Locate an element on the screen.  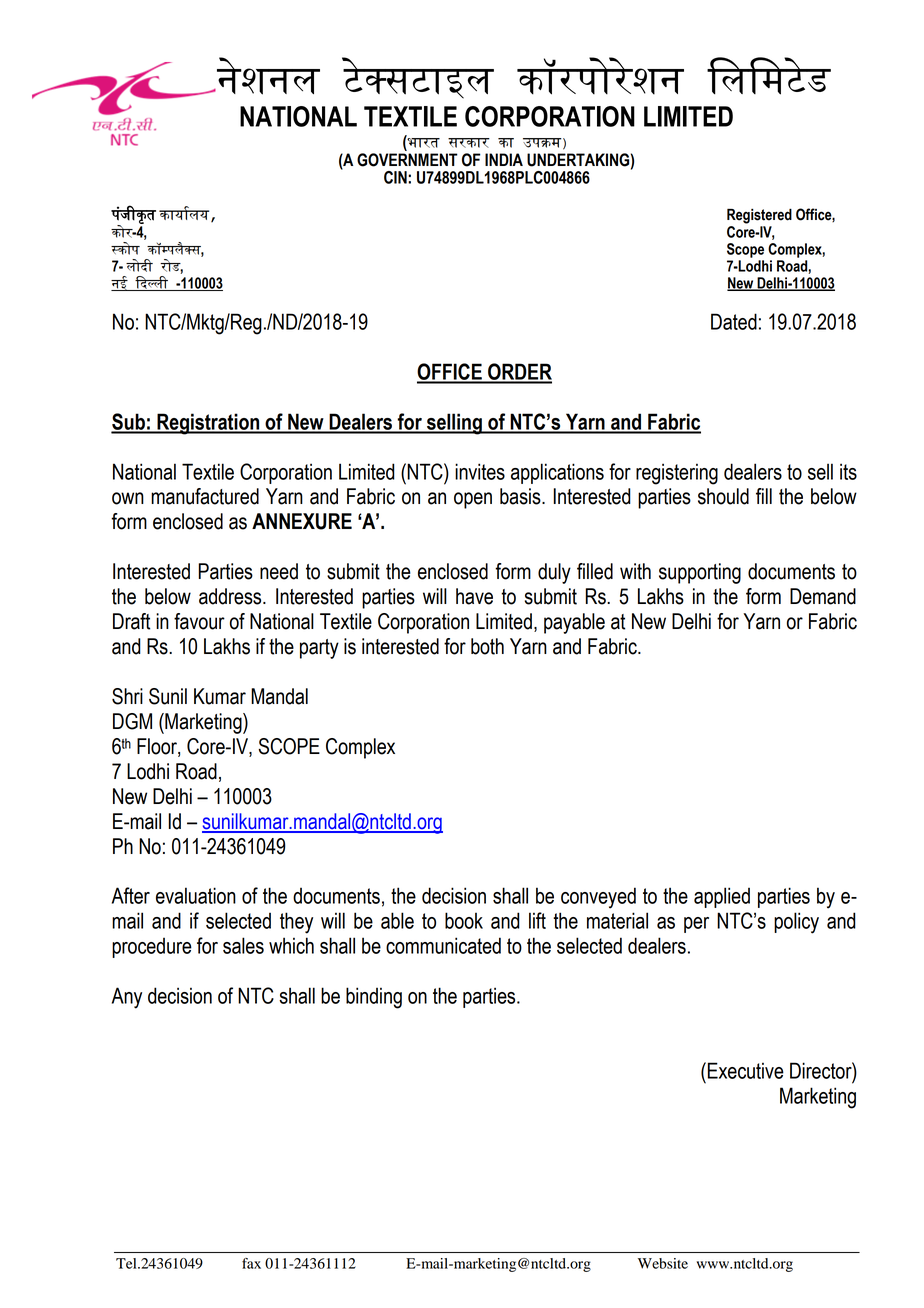
Website is located at coordinates (663, 1263).
